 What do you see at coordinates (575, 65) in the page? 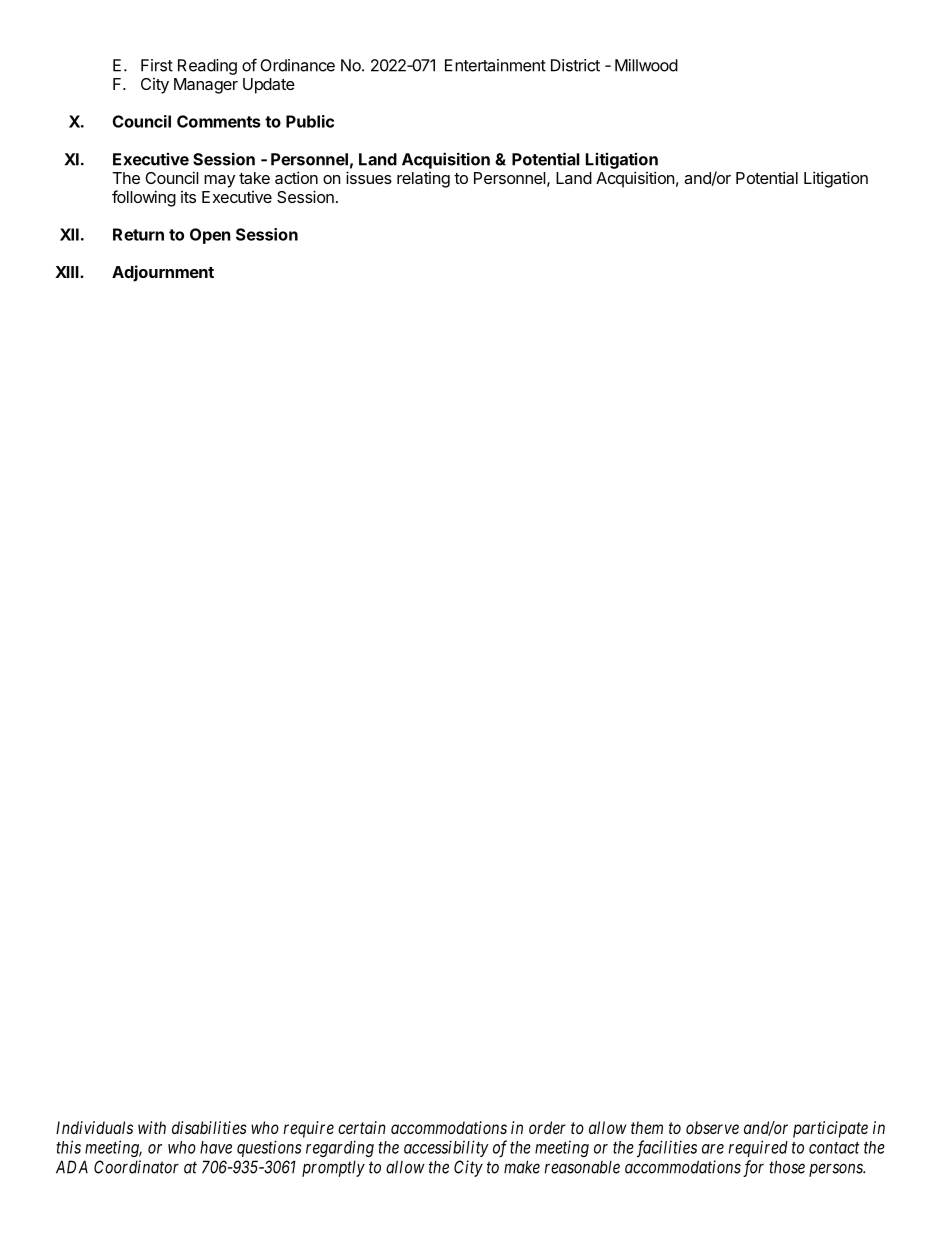
I see `District` at bounding box center [575, 65].
